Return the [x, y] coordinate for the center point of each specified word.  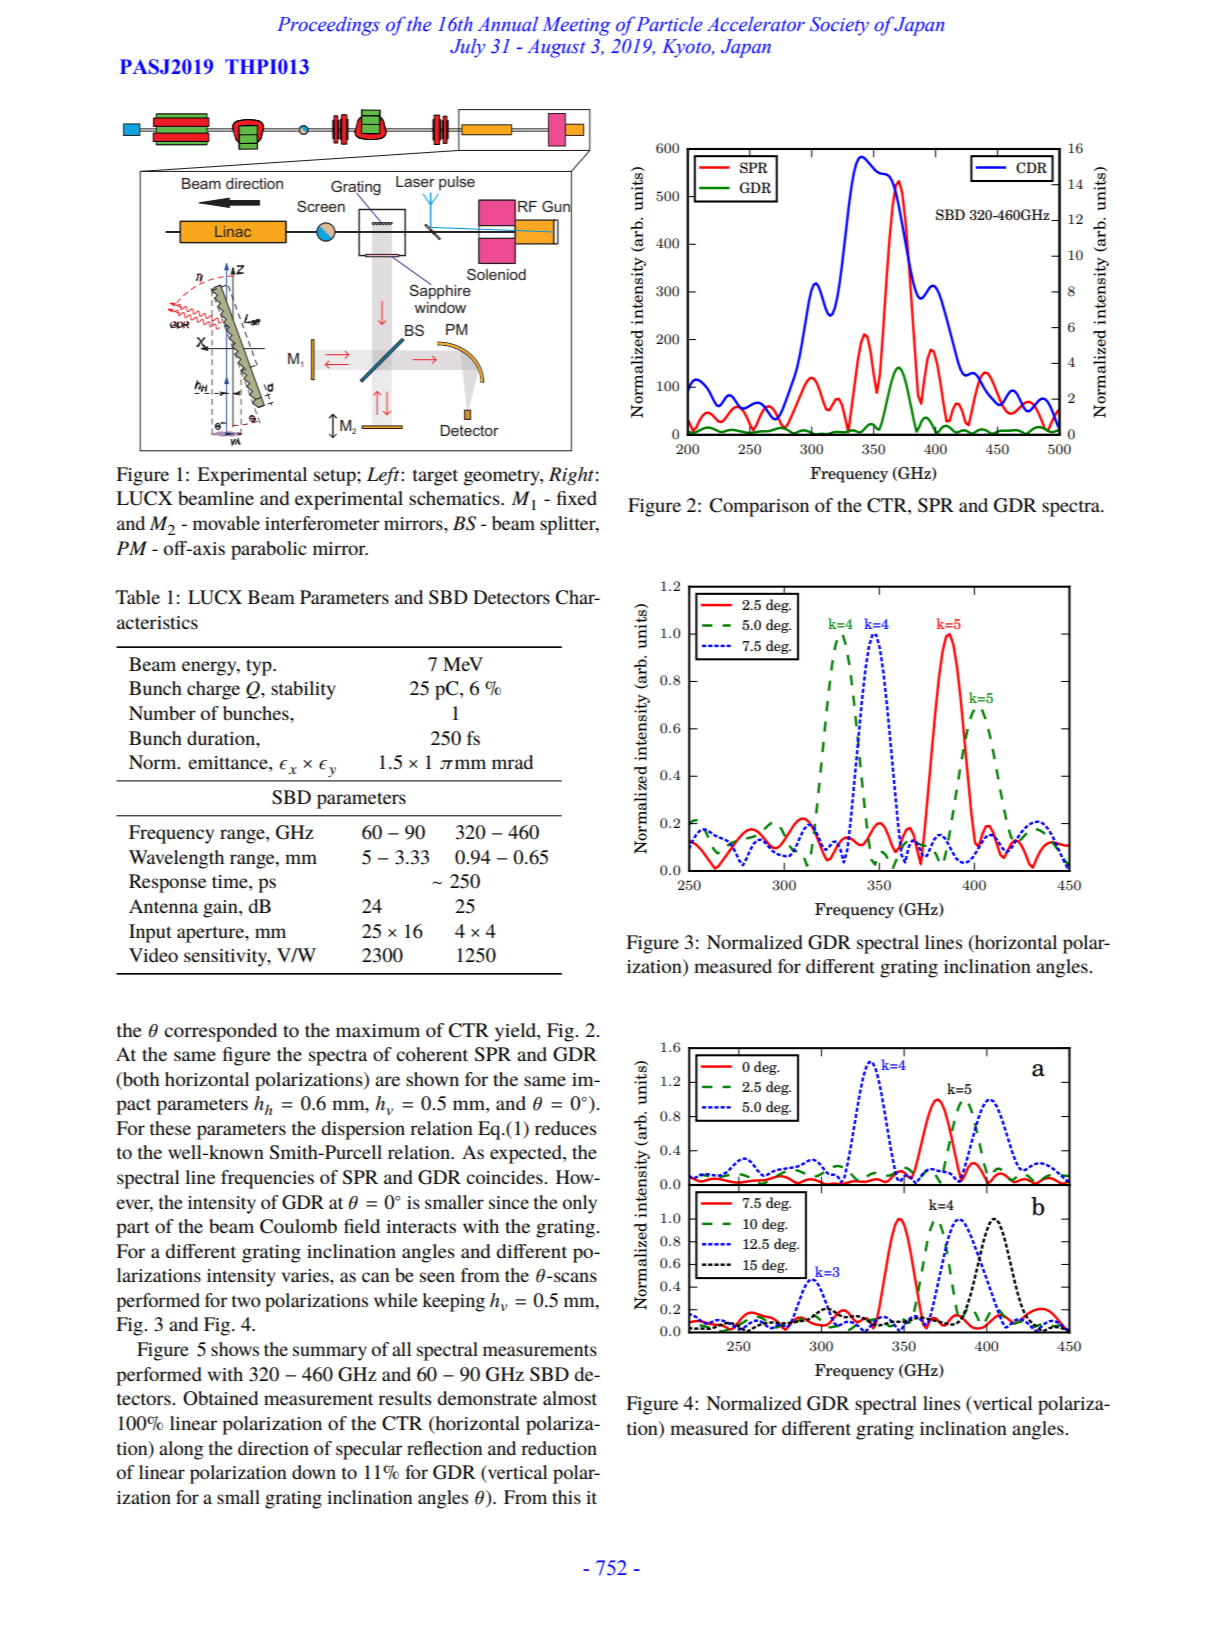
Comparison [759, 507]
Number [162, 713]
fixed [577, 498]
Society [839, 26]
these [170, 1128]
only [580, 1204]
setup [336, 477]
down [314, 1472]
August [556, 48]
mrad [512, 762]
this [566, 1497]
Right [571, 476]
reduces [566, 1128]
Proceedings [328, 26]
